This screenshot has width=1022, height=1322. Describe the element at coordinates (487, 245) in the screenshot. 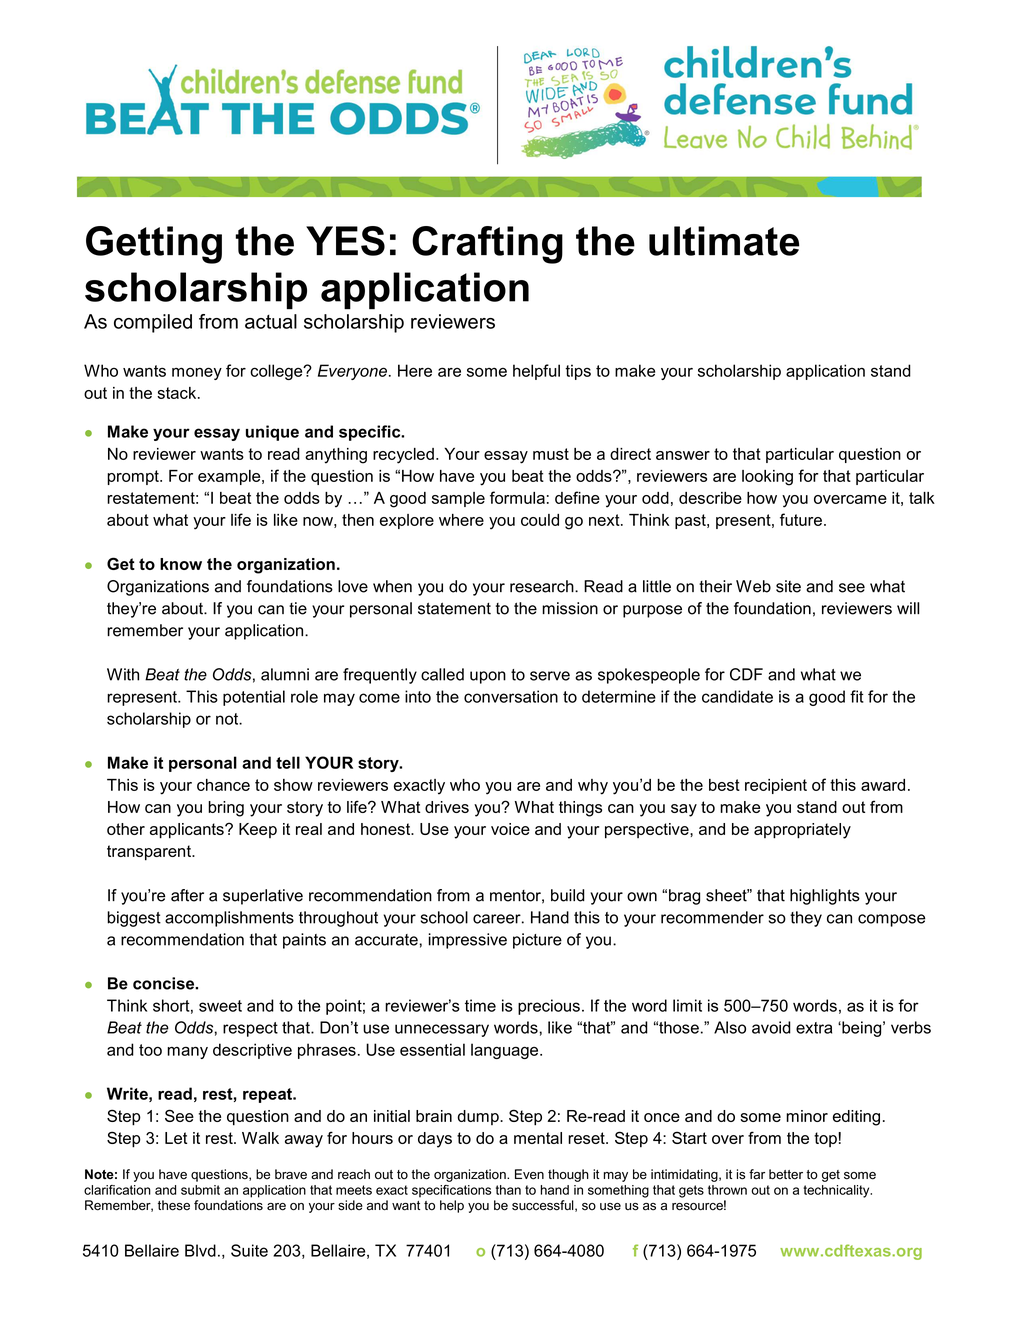

I see `Crafting` at that location.
